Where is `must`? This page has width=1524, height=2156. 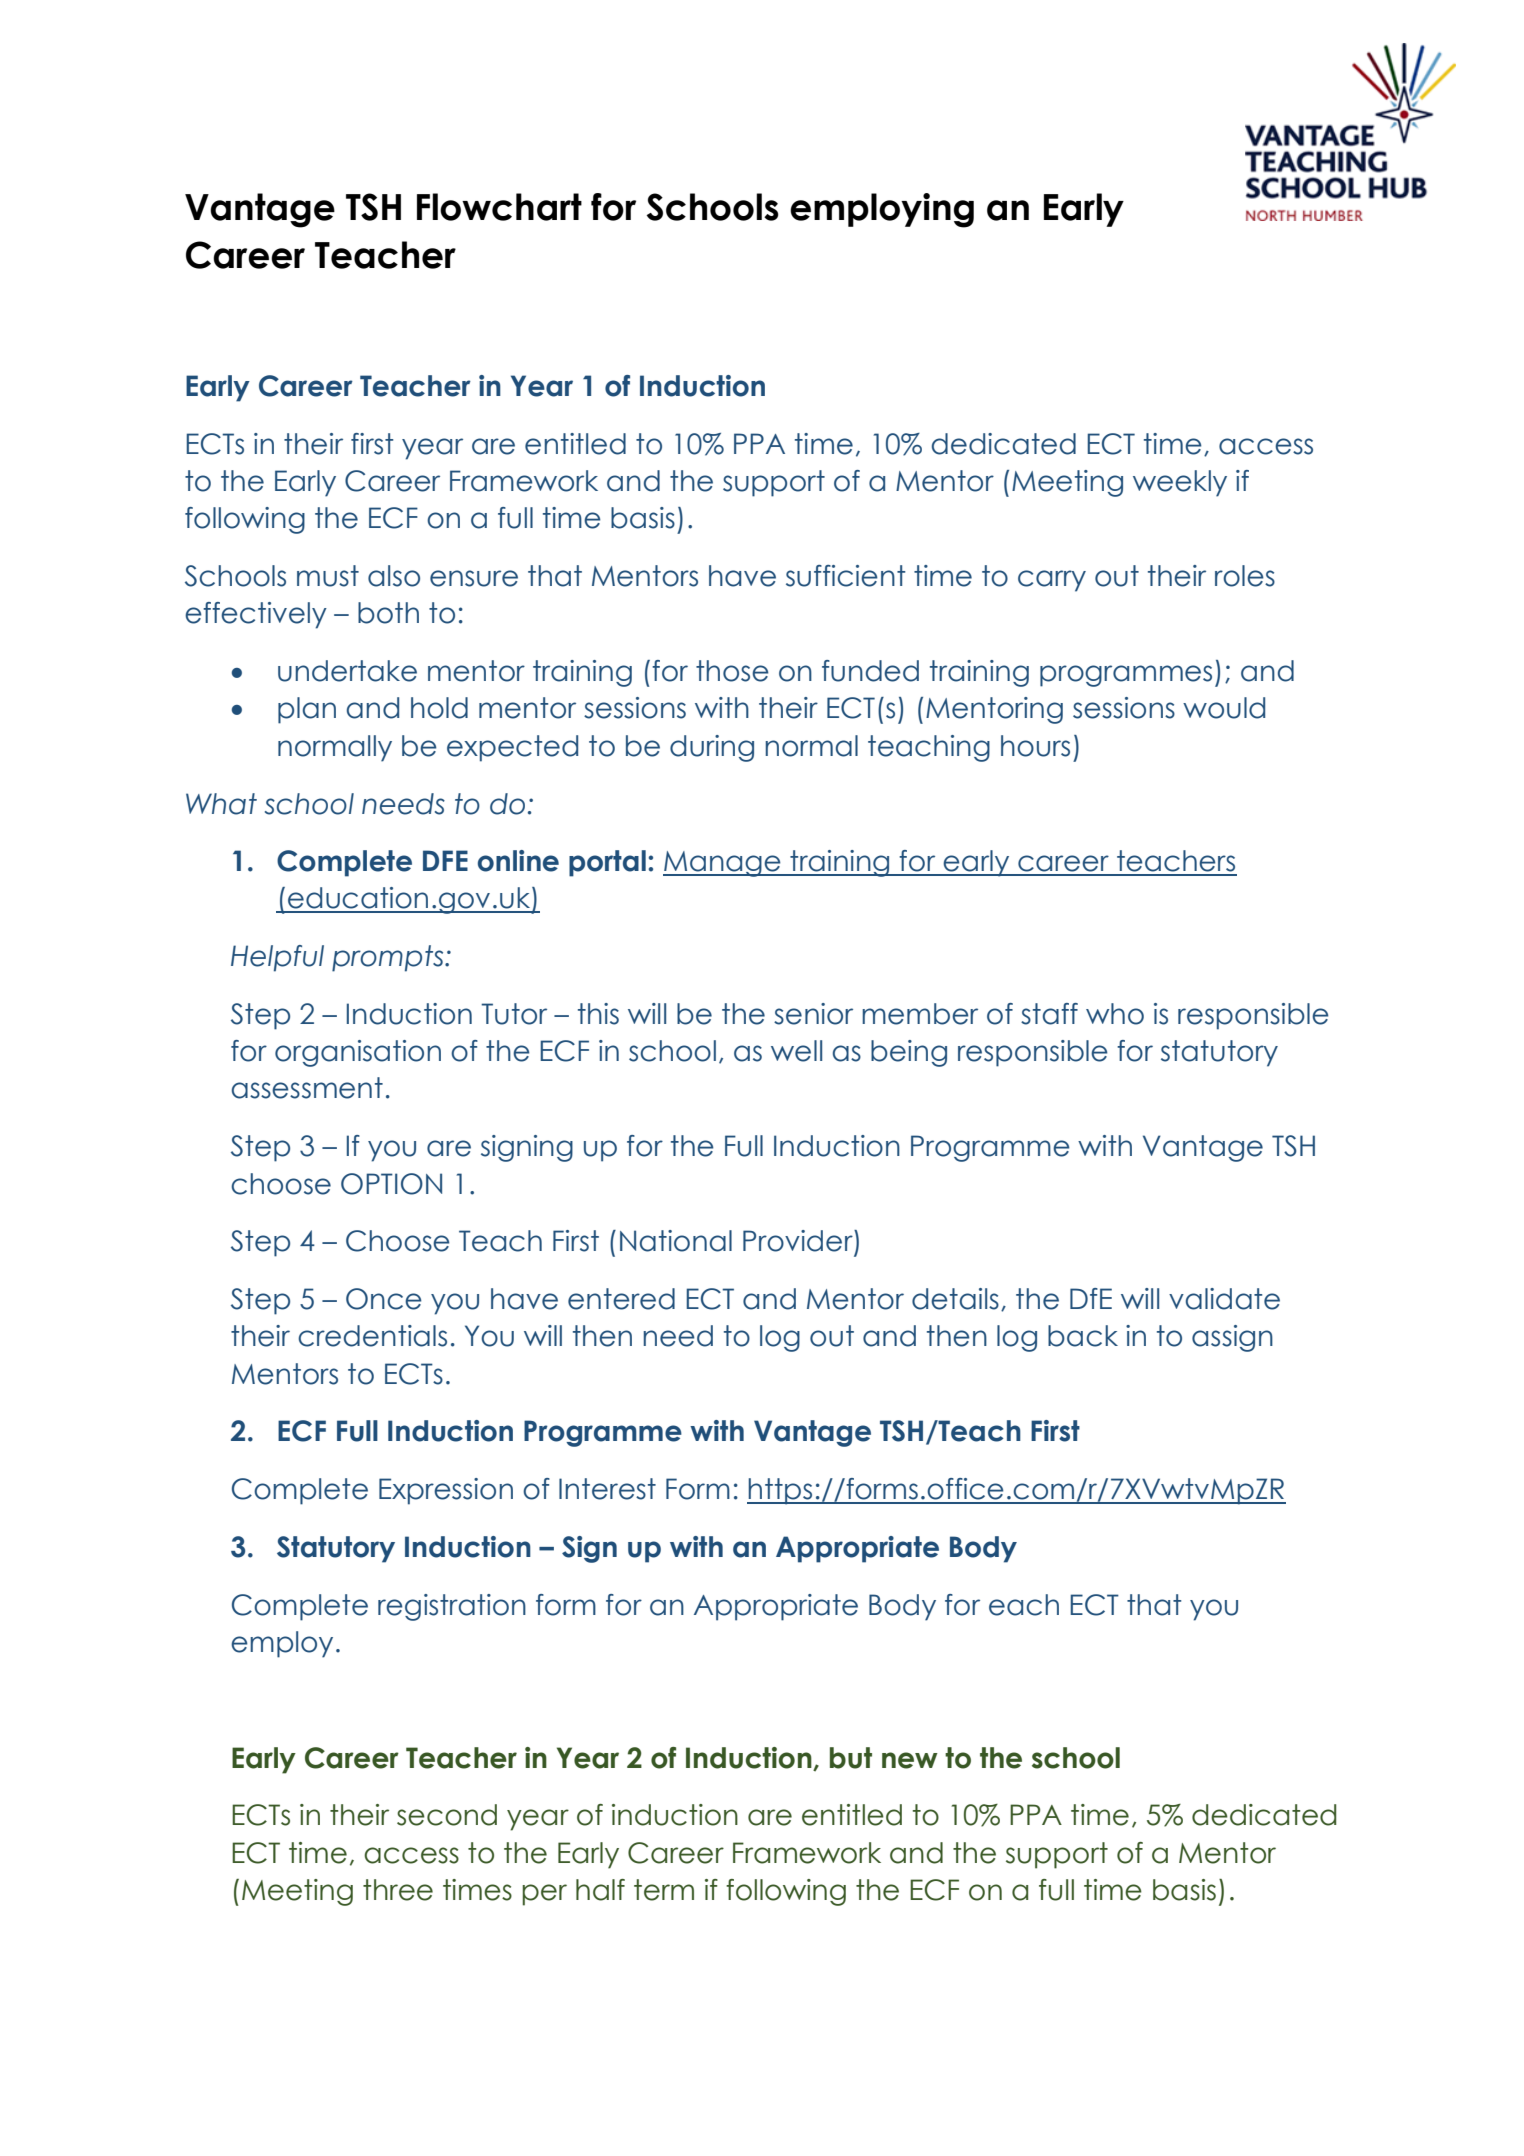 must is located at coordinates (328, 576).
